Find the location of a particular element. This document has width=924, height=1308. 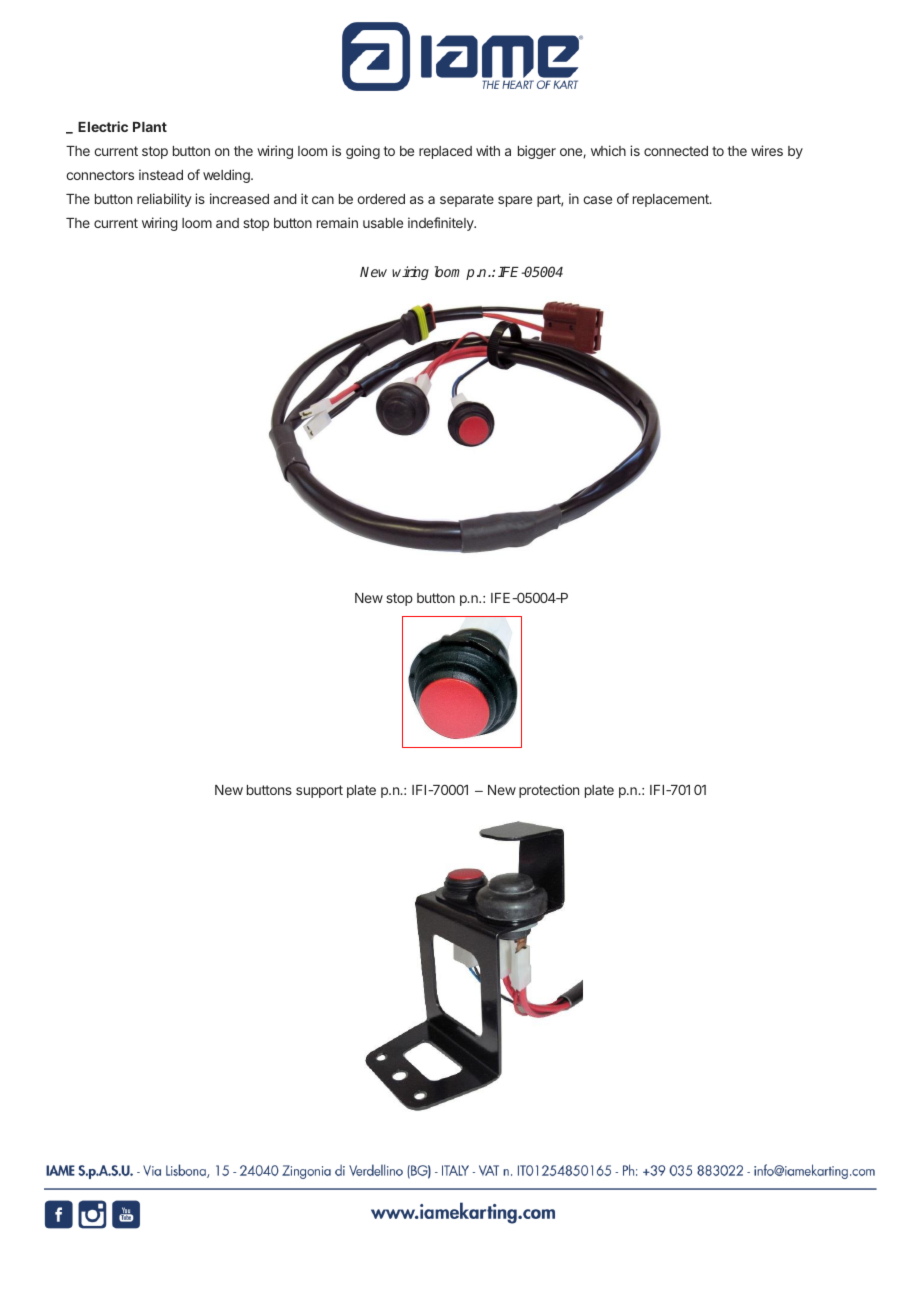

usable is located at coordinates (383, 223).
